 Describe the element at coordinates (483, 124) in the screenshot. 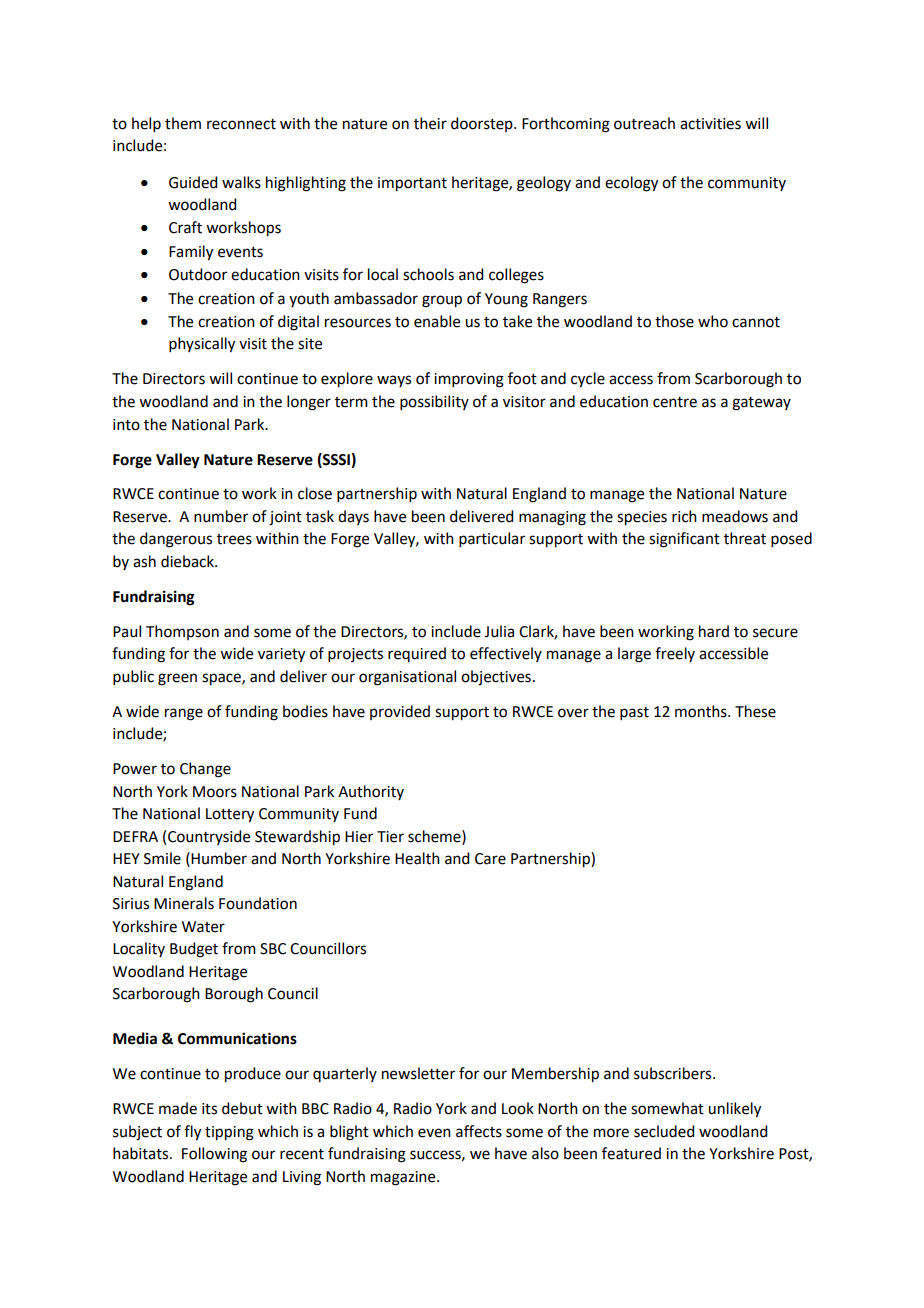

I see `doorstep` at that location.
